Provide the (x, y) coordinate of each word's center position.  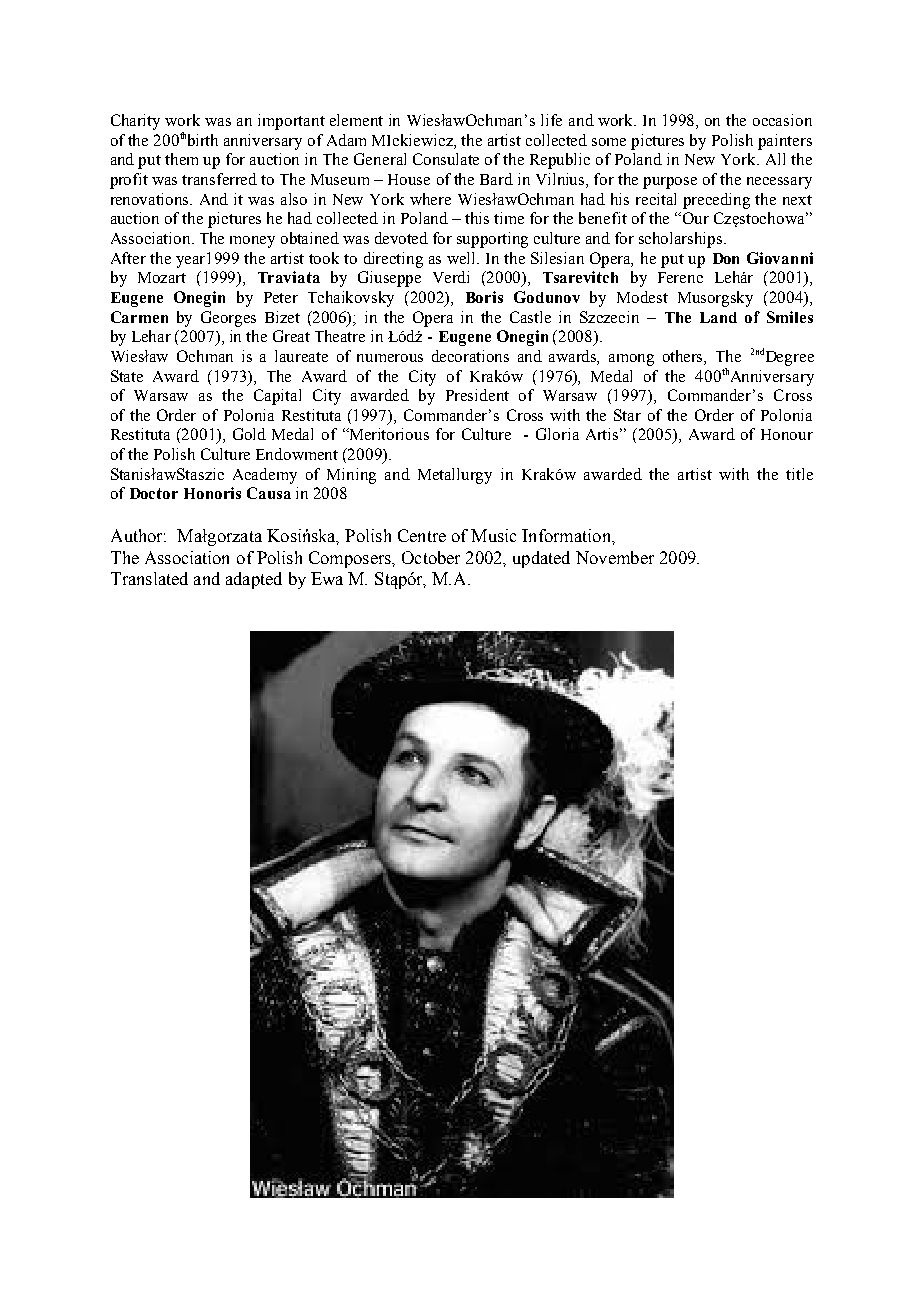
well (463, 258)
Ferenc (680, 277)
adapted (254, 580)
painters (785, 142)
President (477, 395)
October (431, 557)
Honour (787, 434)
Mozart (162, 277)
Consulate (446, 159)
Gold (249, 434)
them (181, 159)
